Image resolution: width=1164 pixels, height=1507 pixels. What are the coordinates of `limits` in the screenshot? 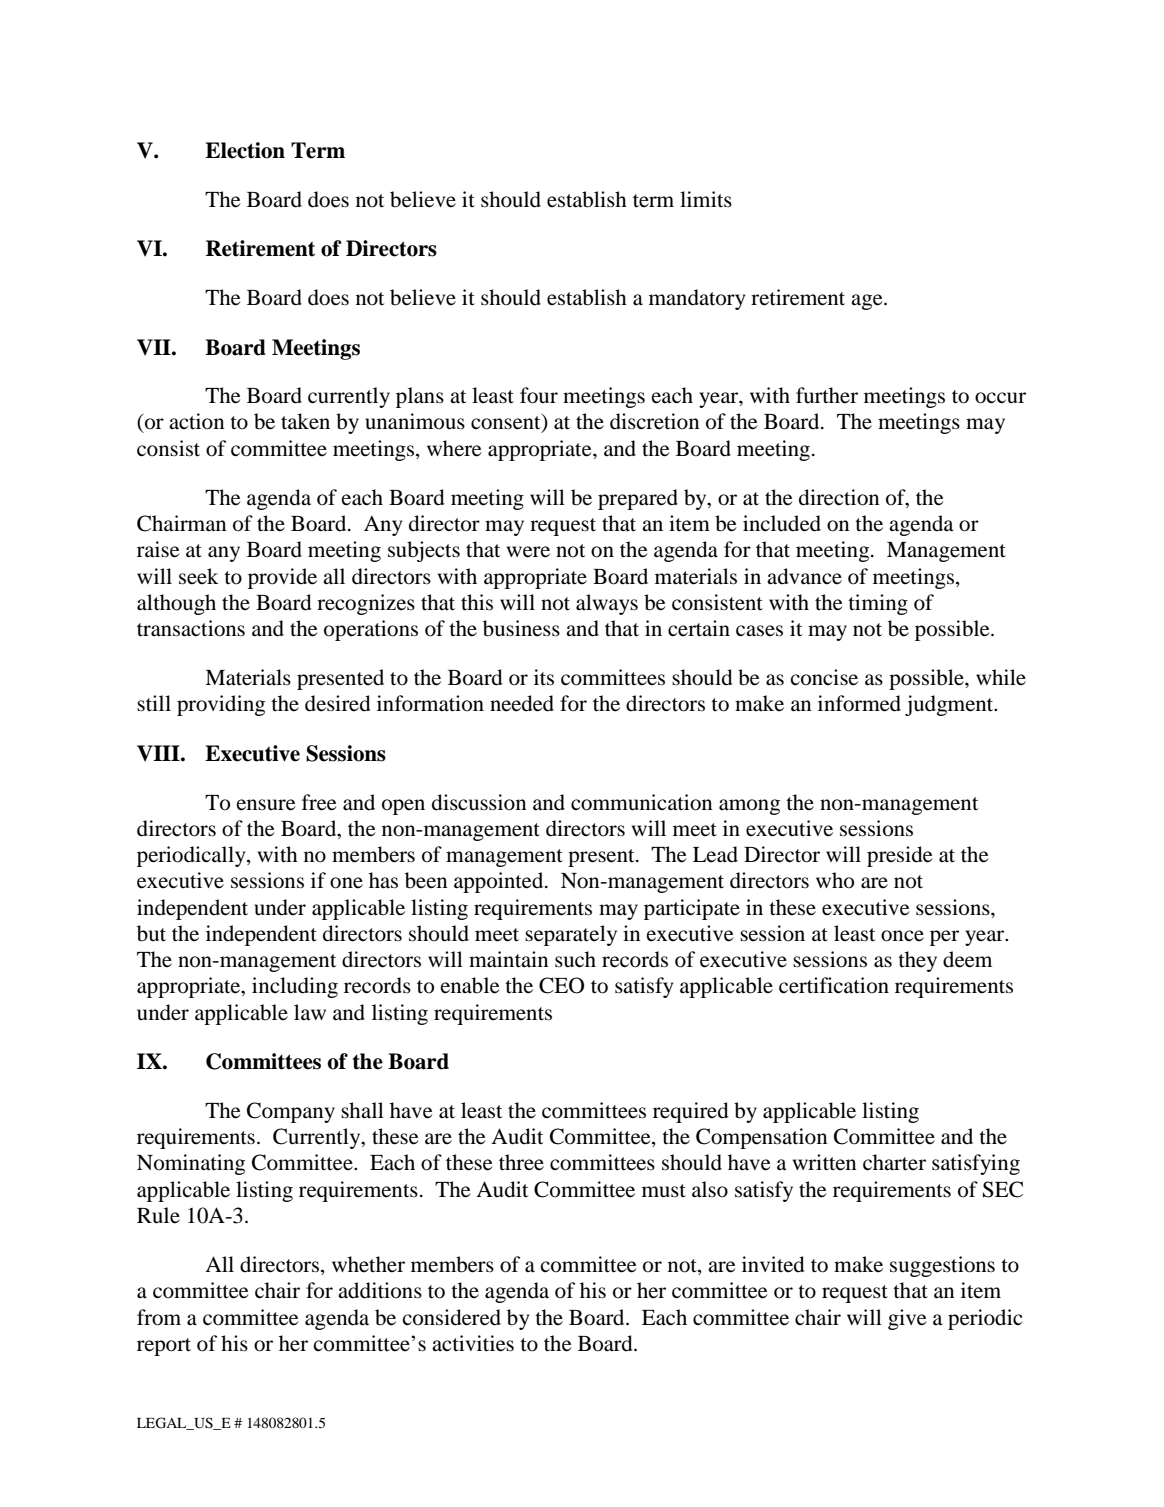 It's located at (706, 199).
